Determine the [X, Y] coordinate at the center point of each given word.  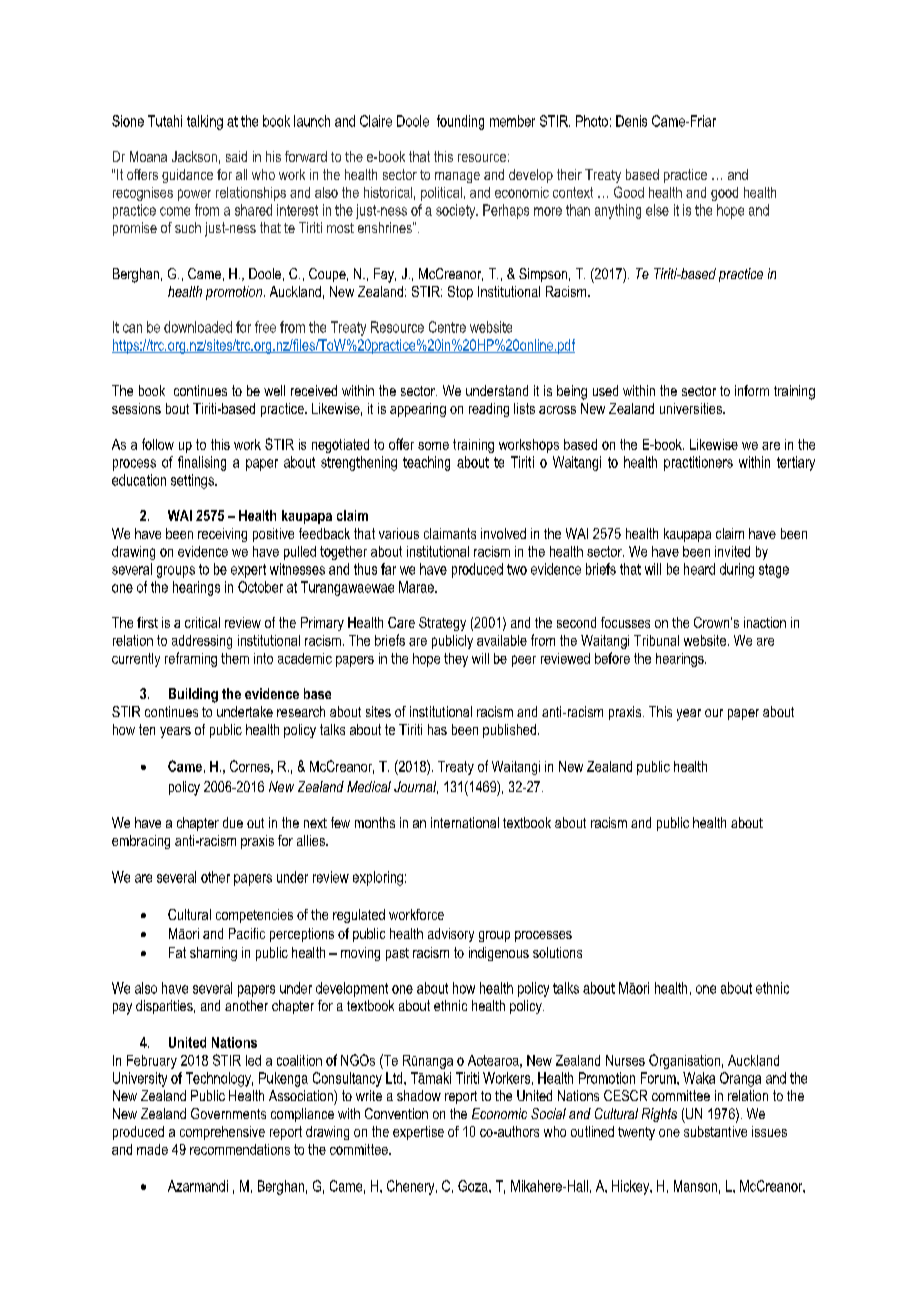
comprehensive [222, 1133]
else [657, 210]
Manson [695, 1186]
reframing [191, 659]
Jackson [194, 156]
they [456, 660]
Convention [396, 1113]
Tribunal [656, 640]
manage [457, 177]
